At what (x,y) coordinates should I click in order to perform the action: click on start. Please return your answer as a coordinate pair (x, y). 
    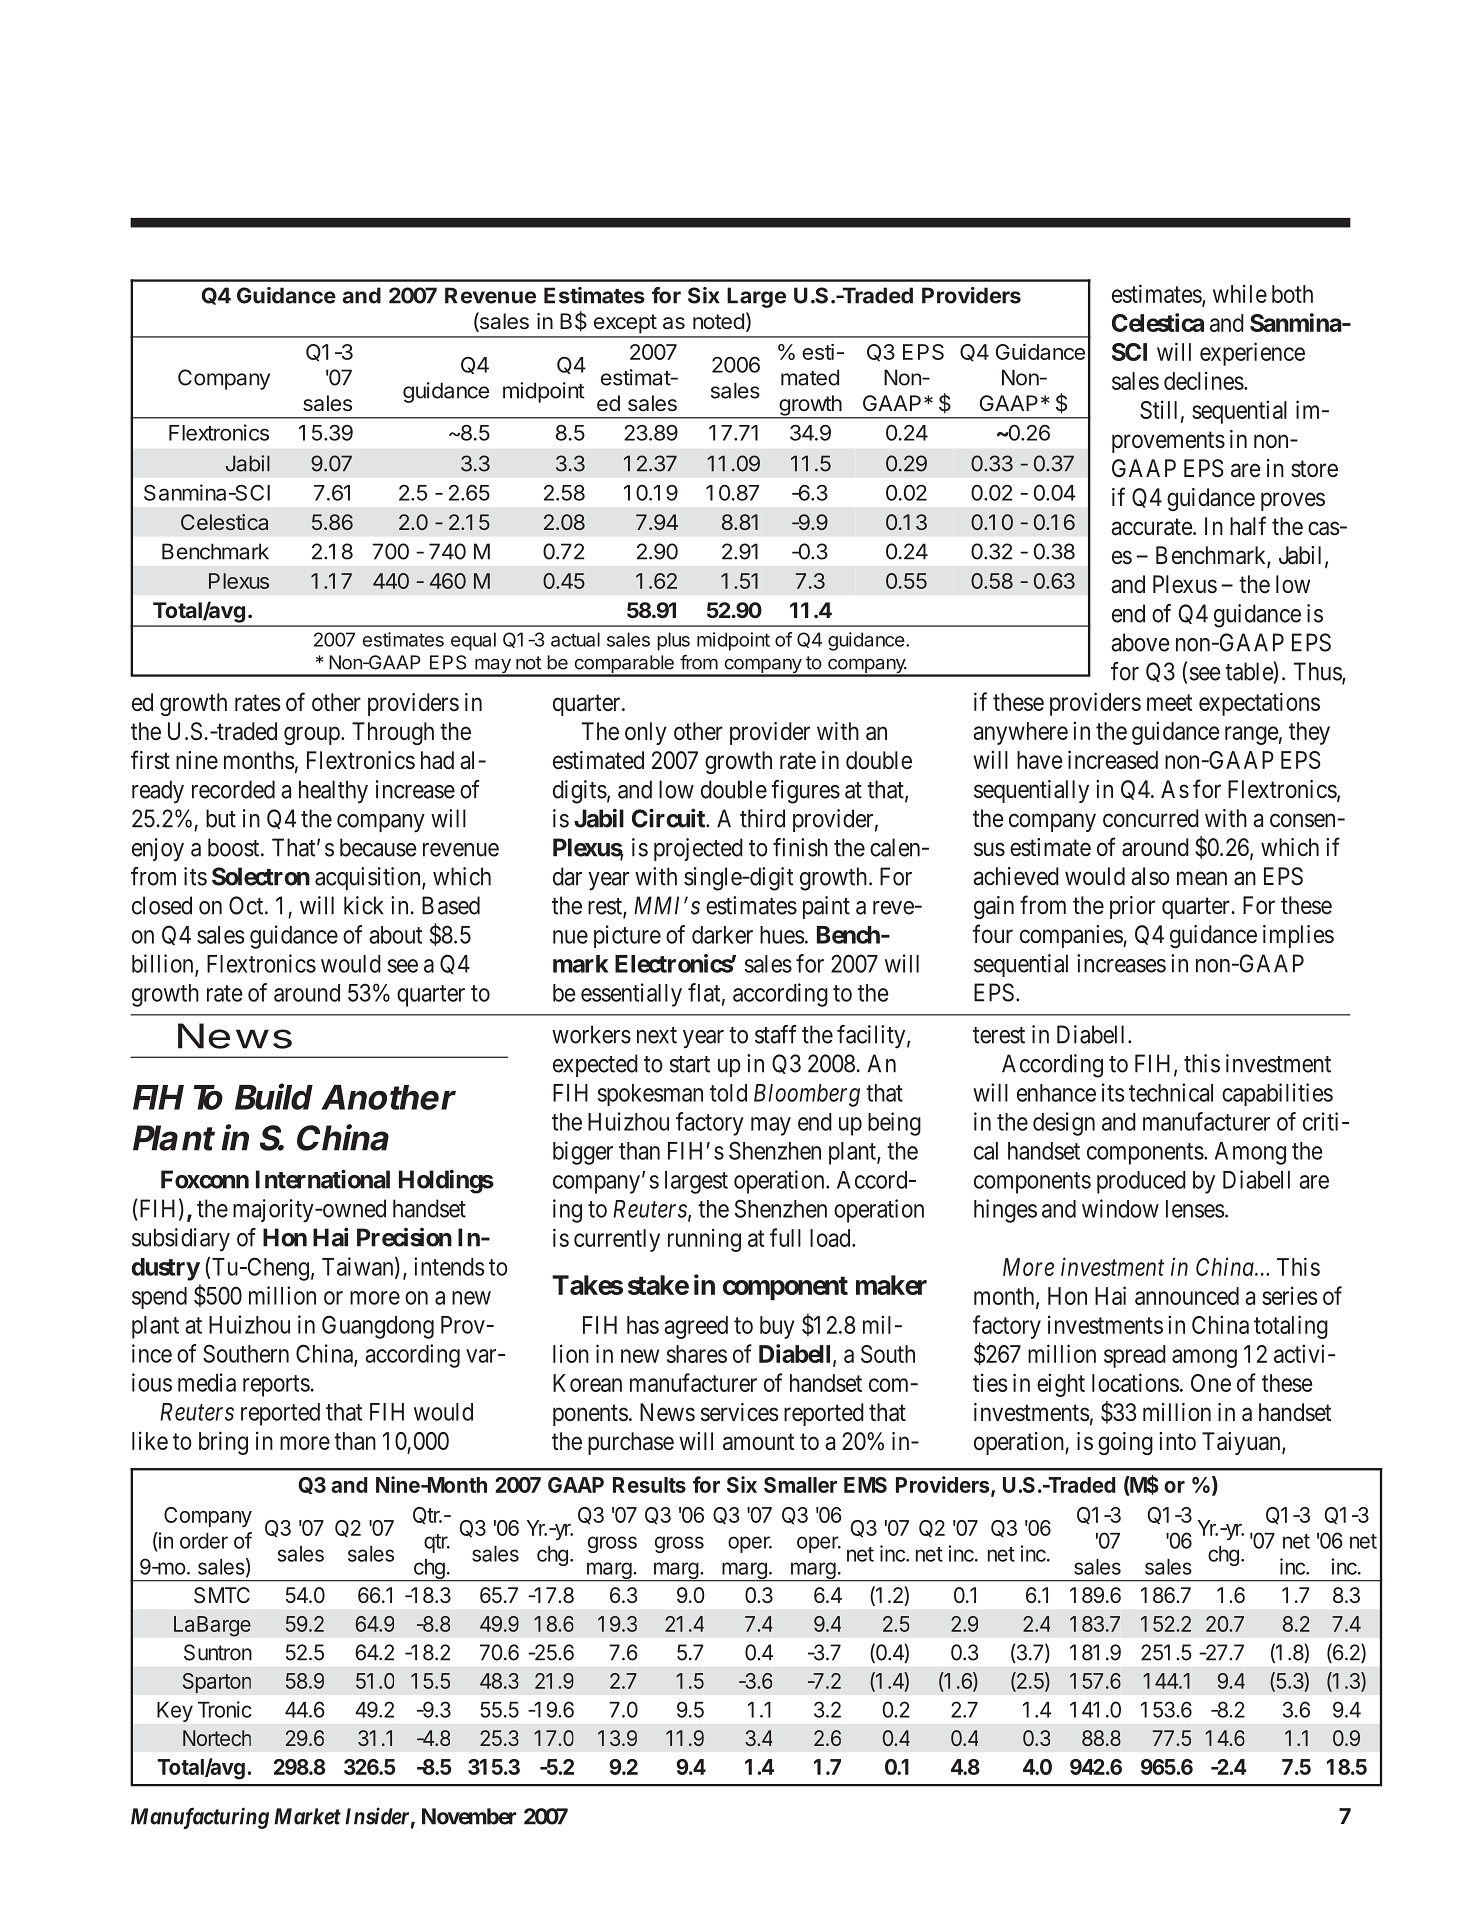
    Looking at the image, I should click on (690, 1064).
